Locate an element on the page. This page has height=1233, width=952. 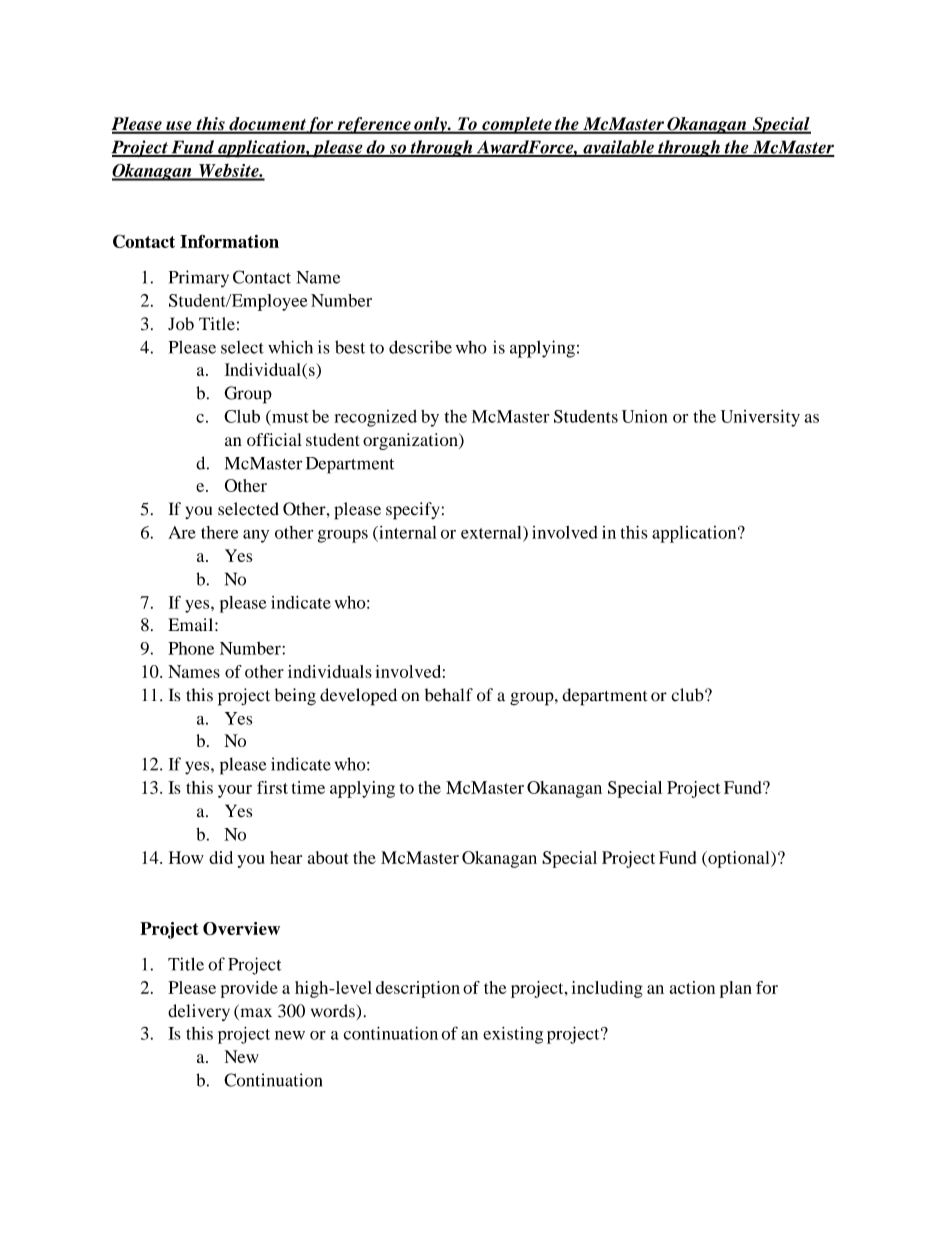
document is located at coordinates (267, 125).
